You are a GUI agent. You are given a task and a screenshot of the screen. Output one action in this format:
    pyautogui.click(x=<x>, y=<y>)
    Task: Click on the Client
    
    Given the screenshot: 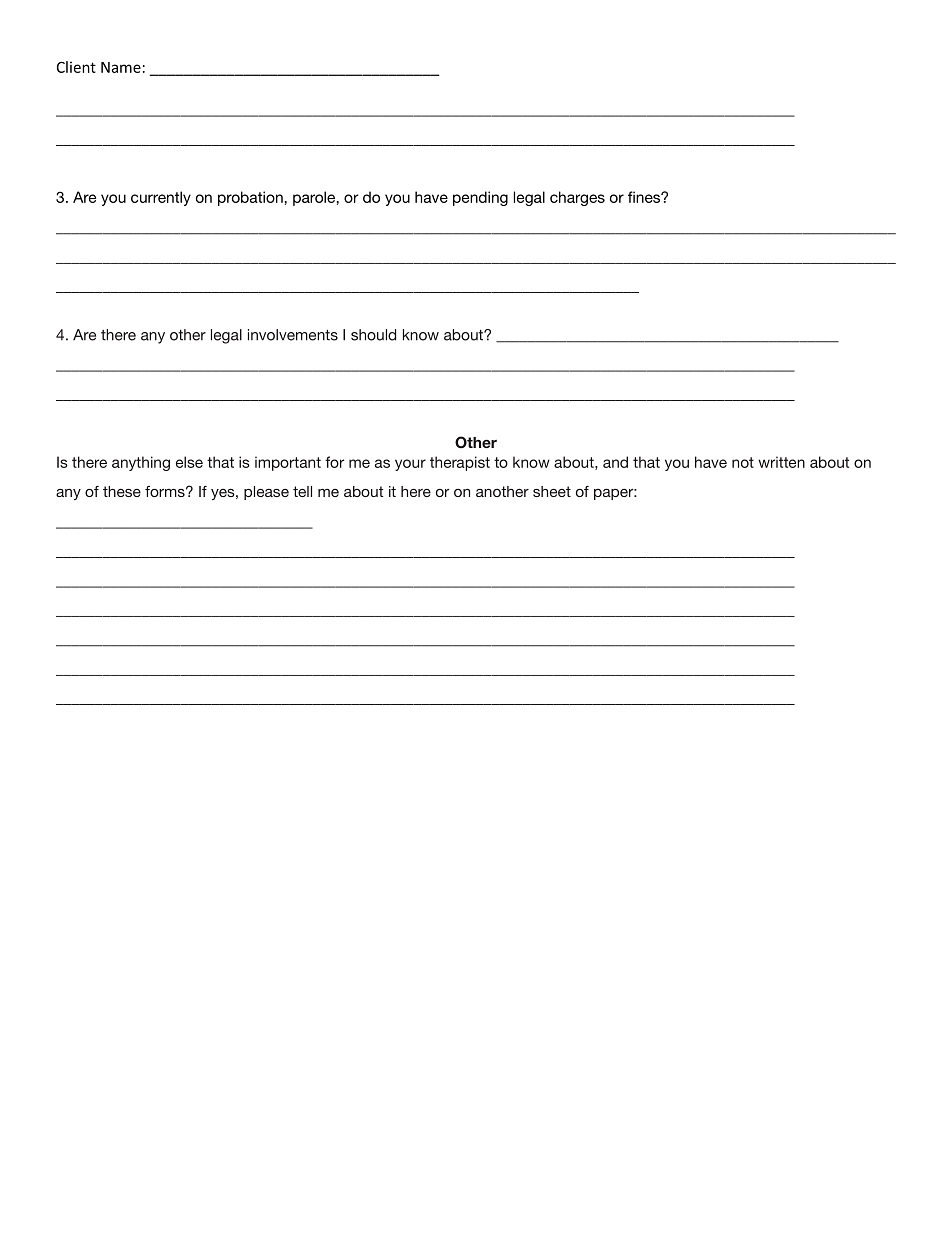 What is the action you would take?
    pyautogui.click(x=76, y=67)
